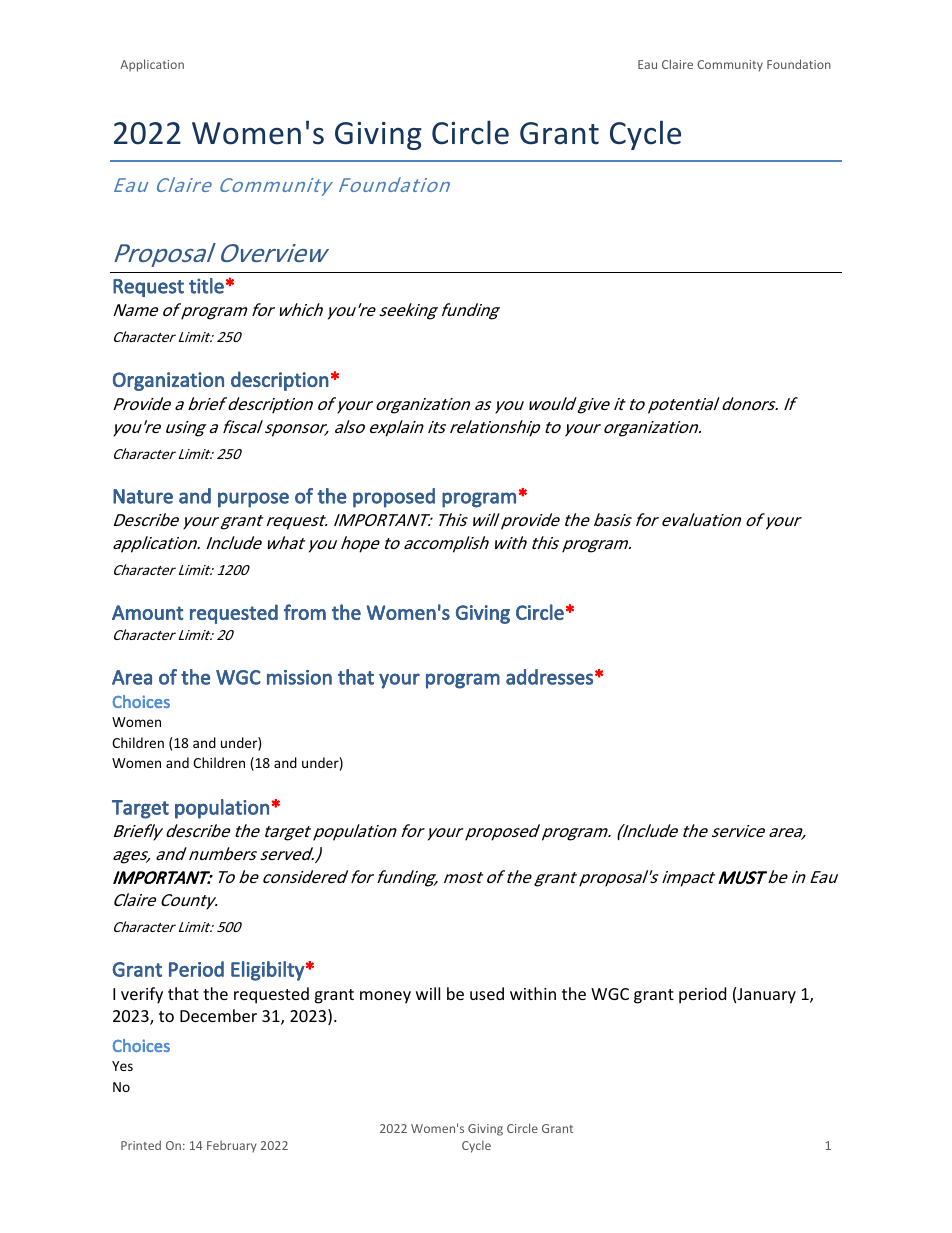 This page has width=952, height=1233. Describe the element at coordinates (253, 500) in the page. I see `purpose` at that location.
